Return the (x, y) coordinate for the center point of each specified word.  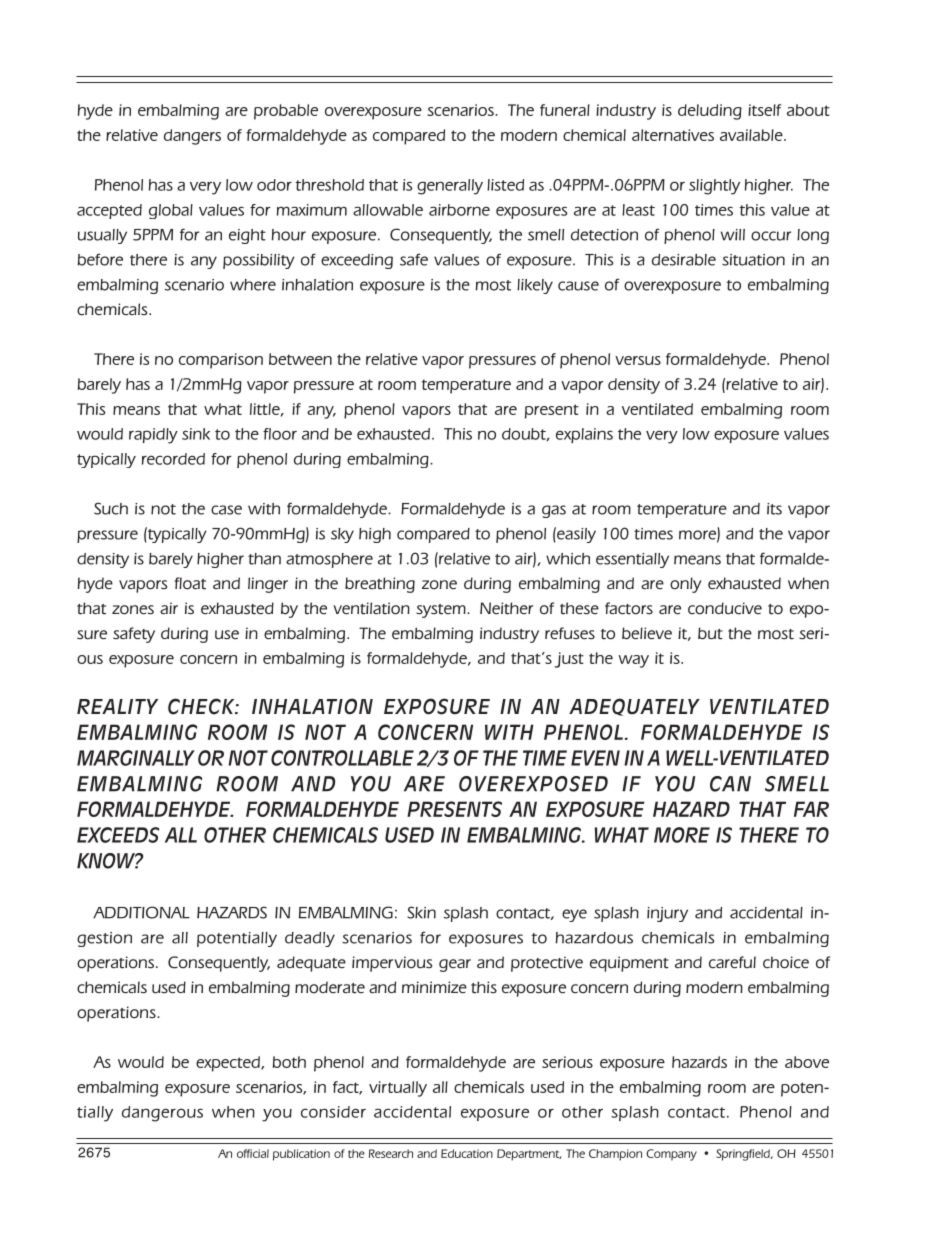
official (253, 1153)
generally (450, 187)
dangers (192, 137)
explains (584, 435)
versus (638, 360)
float (190, 583)
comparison (221, 361)
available (752, 135)
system (442, 611)
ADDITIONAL (141, 912)
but (710, 633)
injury (667, 914)
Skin (421, 912)
